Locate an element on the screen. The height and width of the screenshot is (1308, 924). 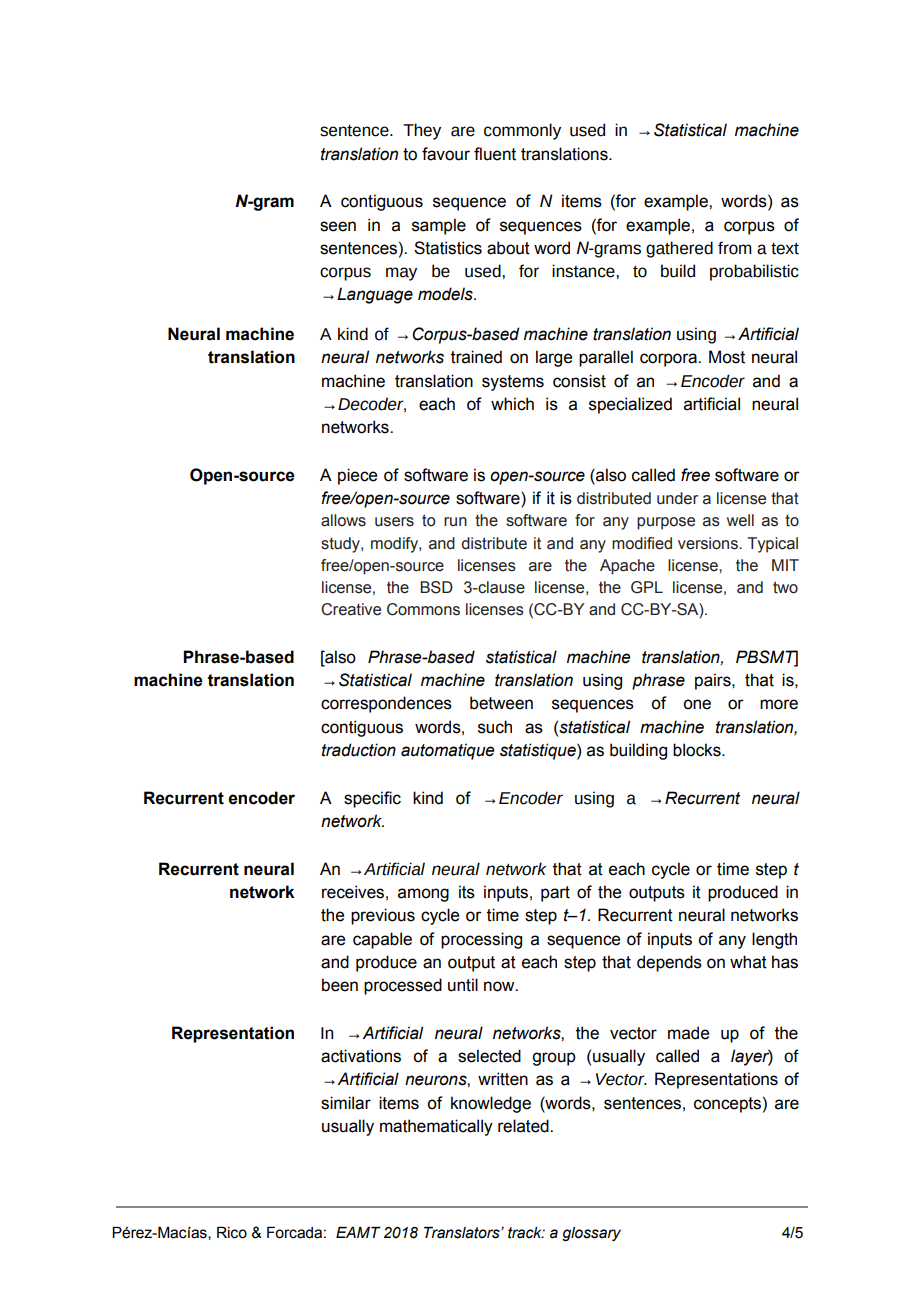
Rico is located at coordinates (232, 1233).
